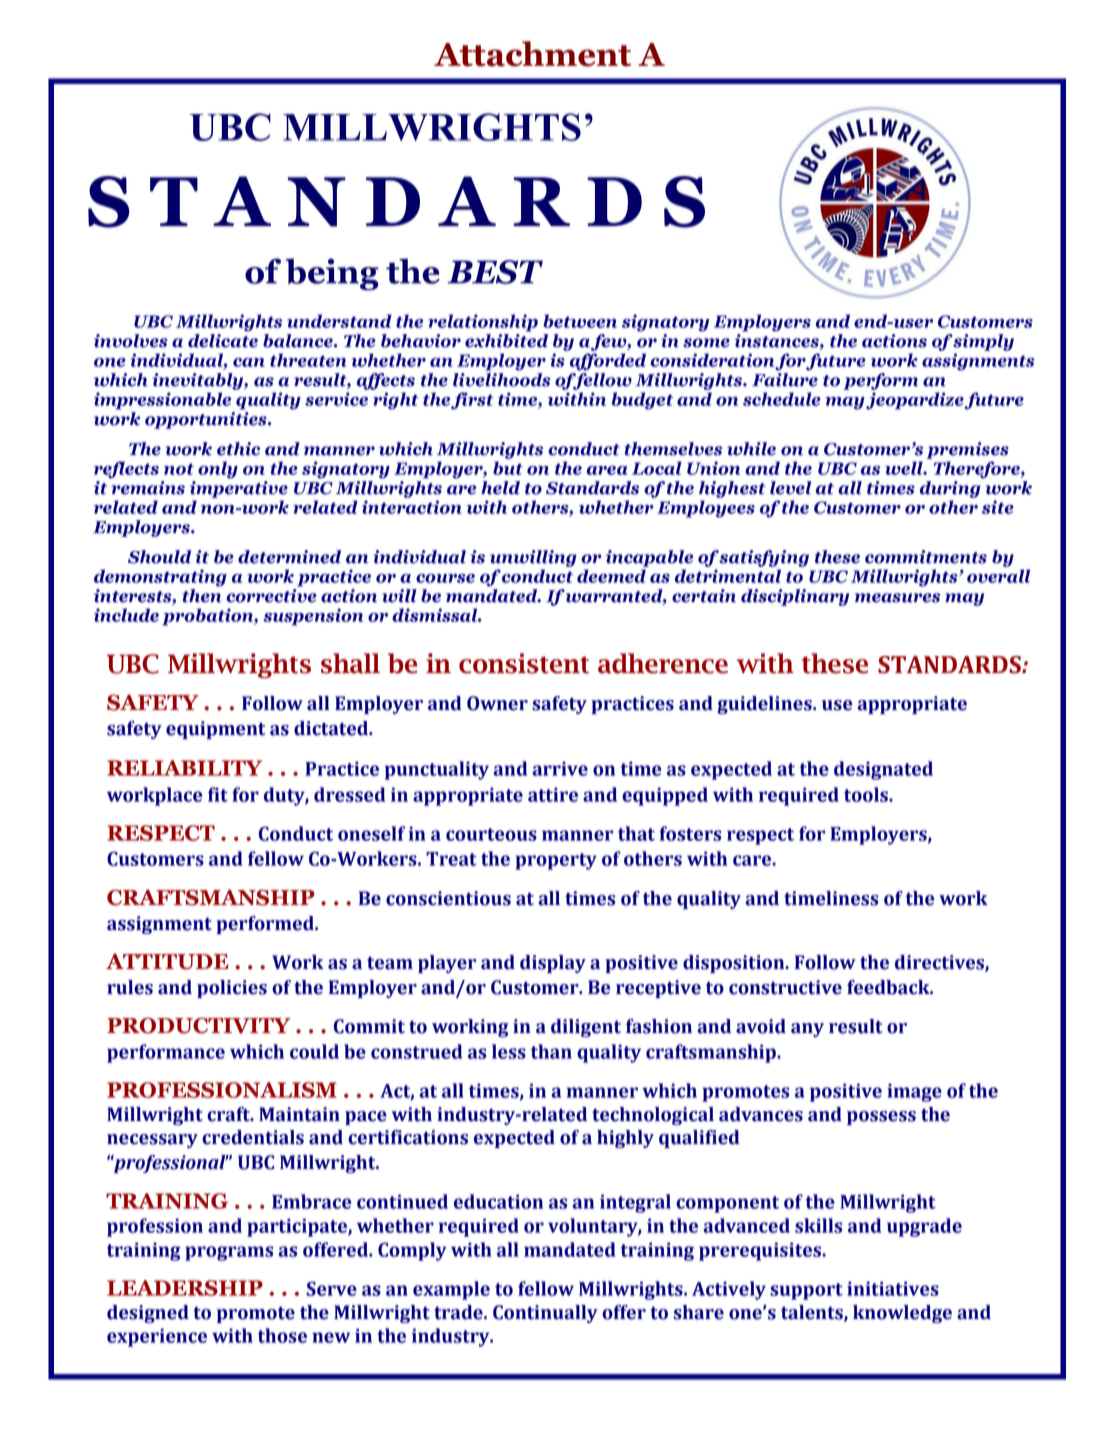 This screenshot has height=1429, width=1104. Describe the element at coordinates (867, 794) in the screenshot. I see `tools` at that location.
